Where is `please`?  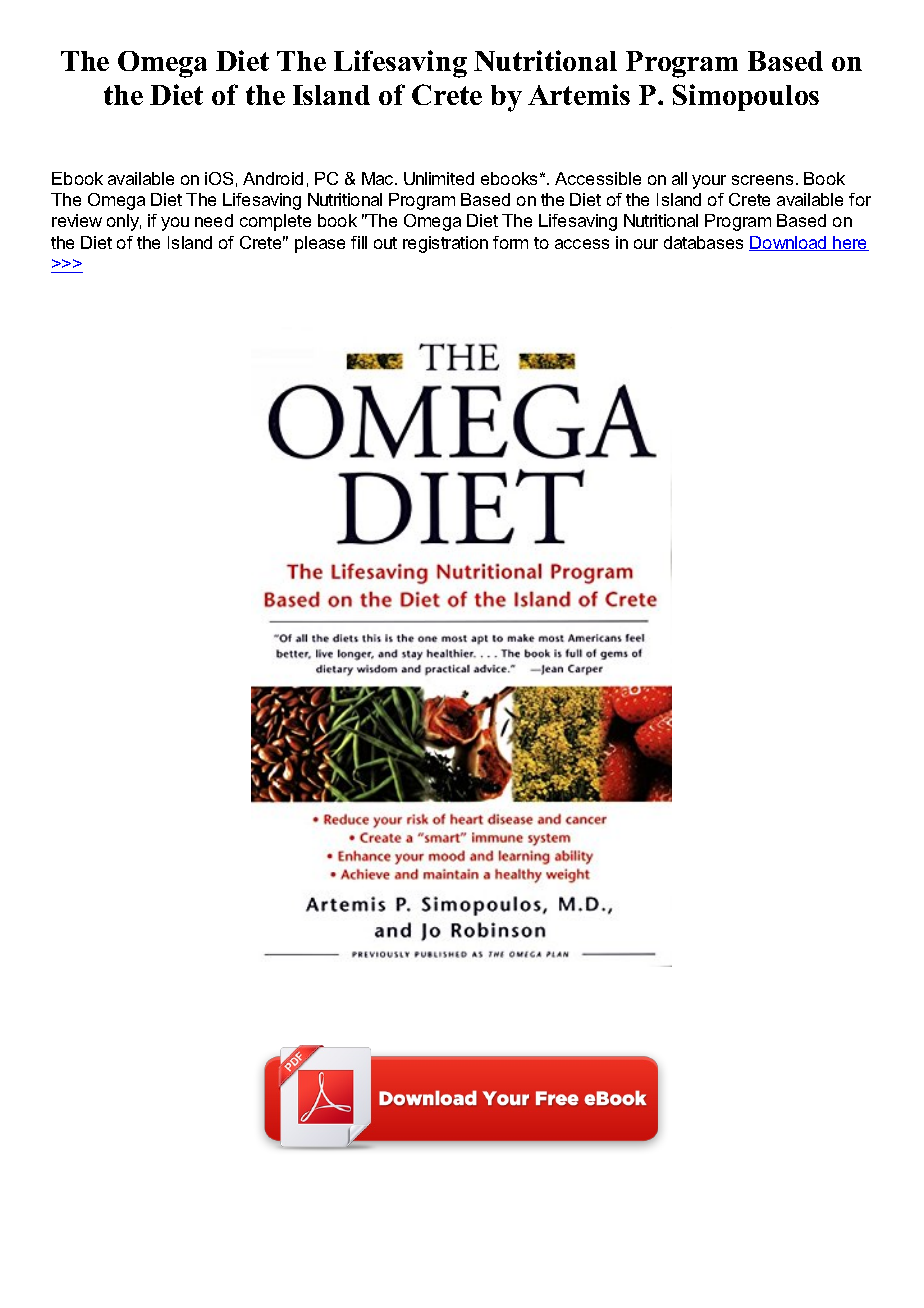
please is located at coordinates (320, 244).
